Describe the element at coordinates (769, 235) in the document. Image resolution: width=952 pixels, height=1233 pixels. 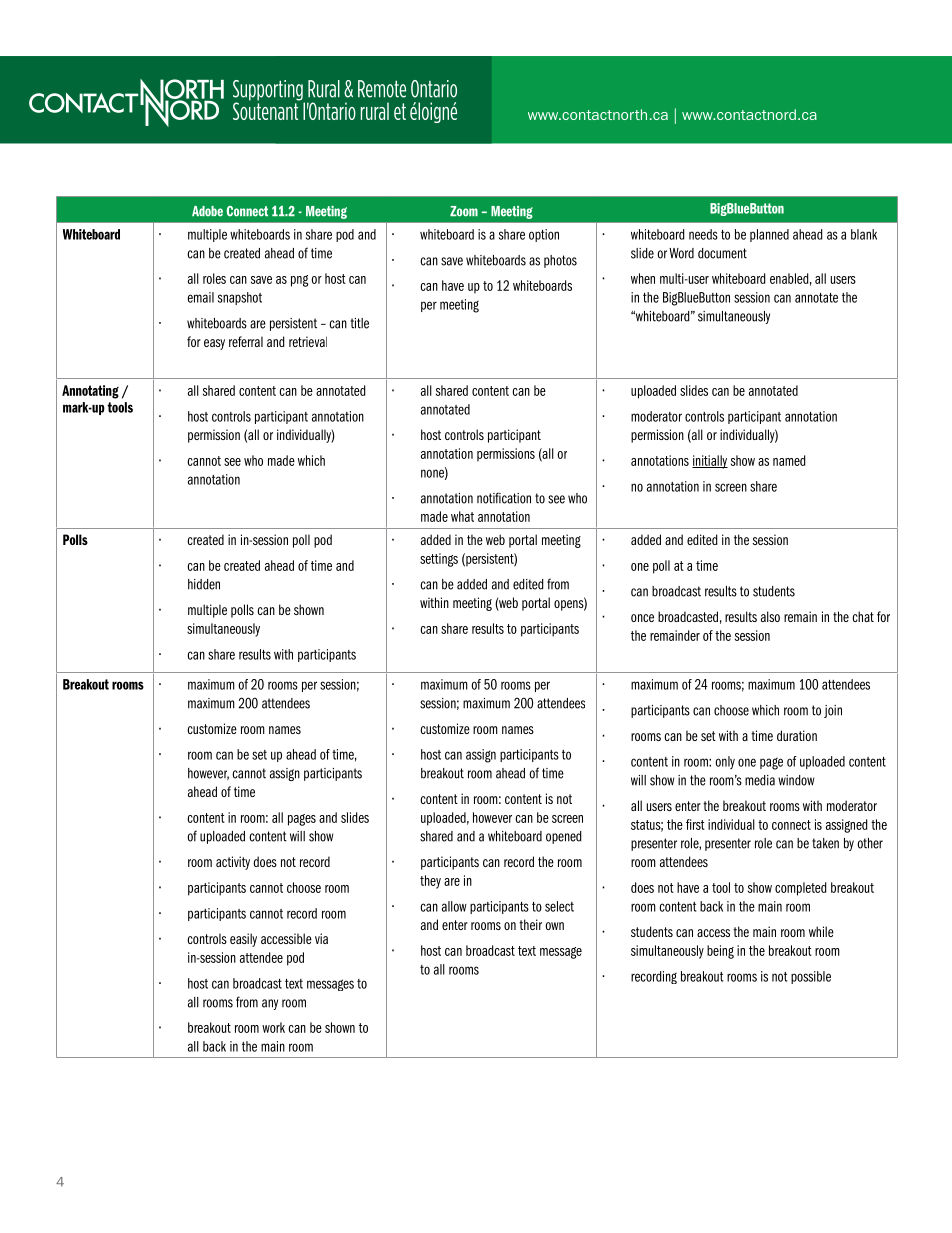
I see `planned` at that location.
